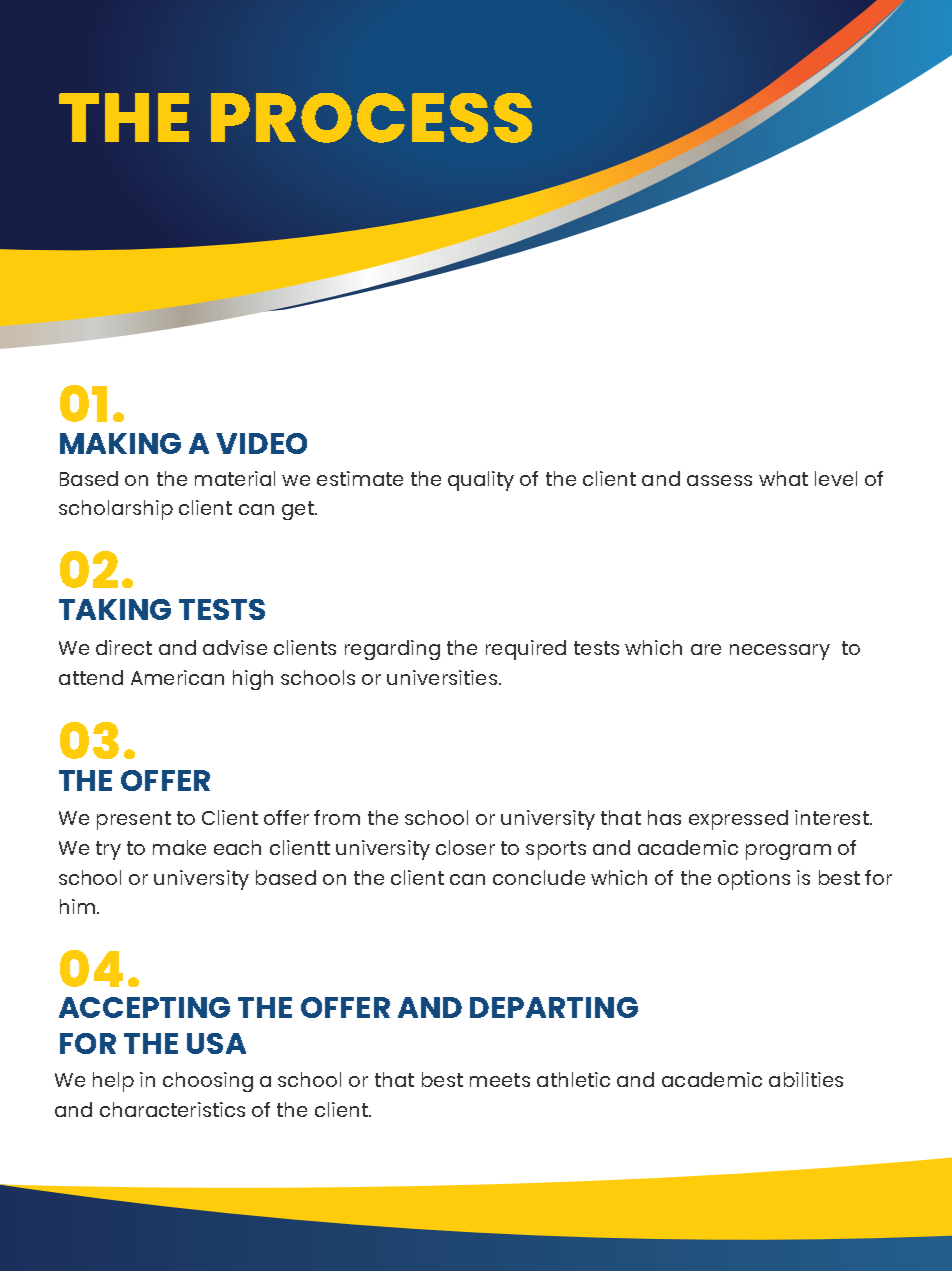  I want to click on MAKING, so click(120, 443).
